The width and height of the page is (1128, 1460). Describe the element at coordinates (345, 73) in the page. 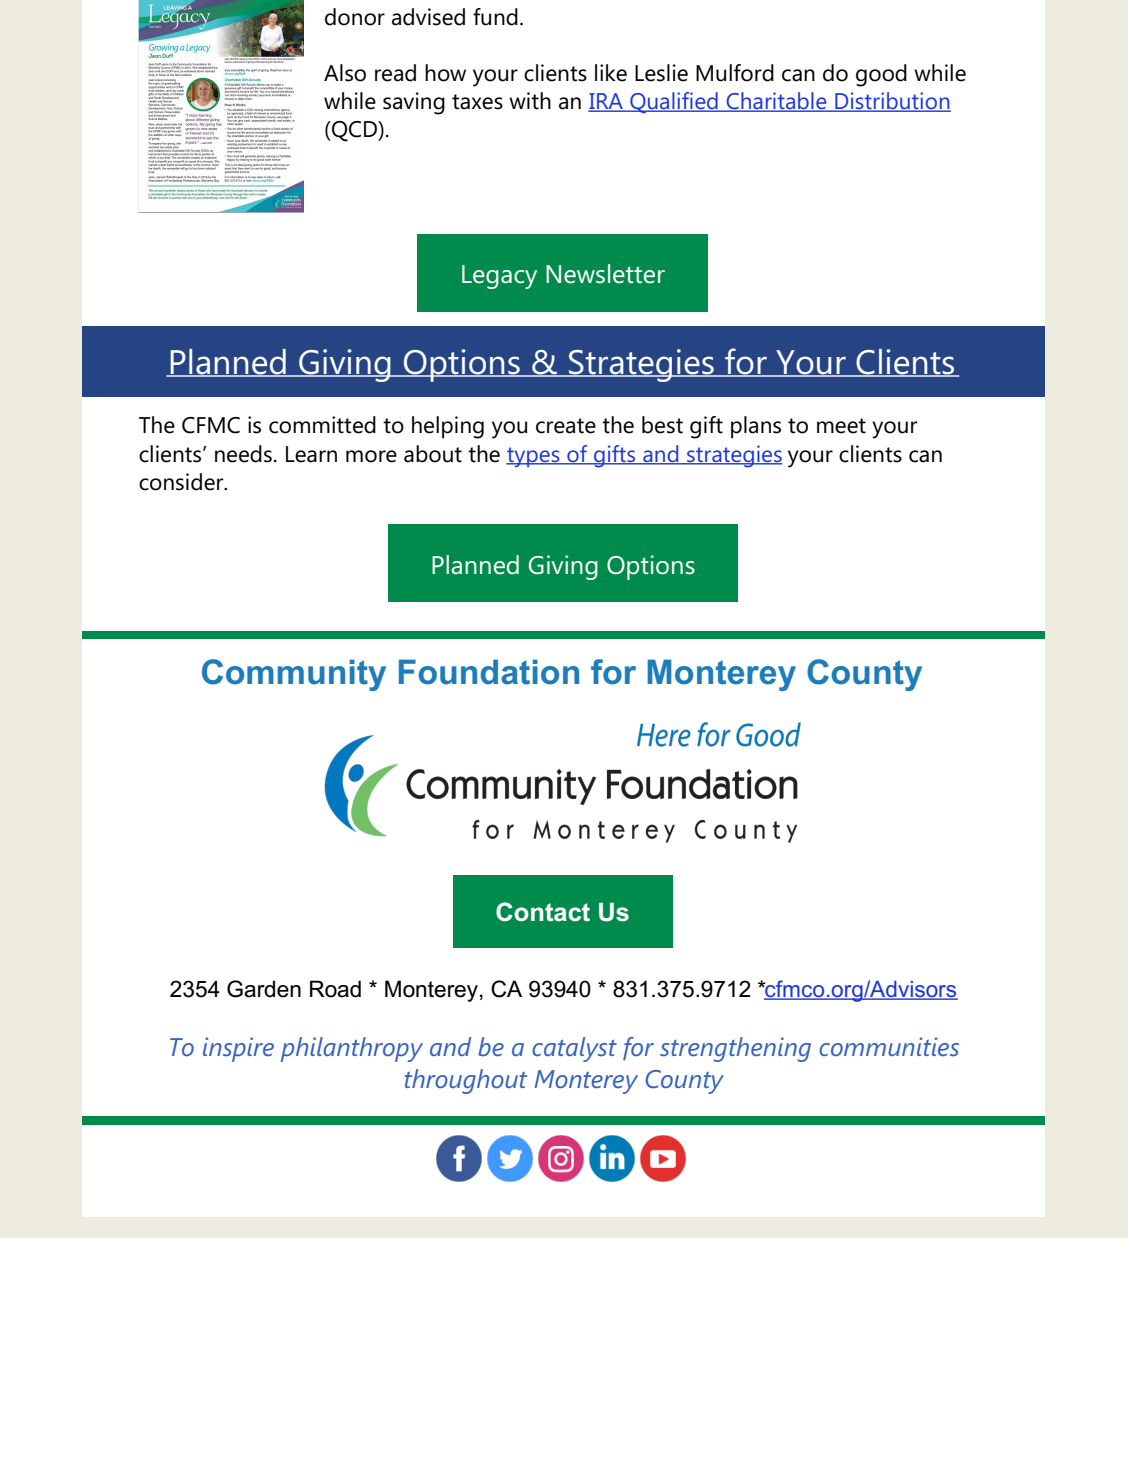

I see `Also` at that location.
